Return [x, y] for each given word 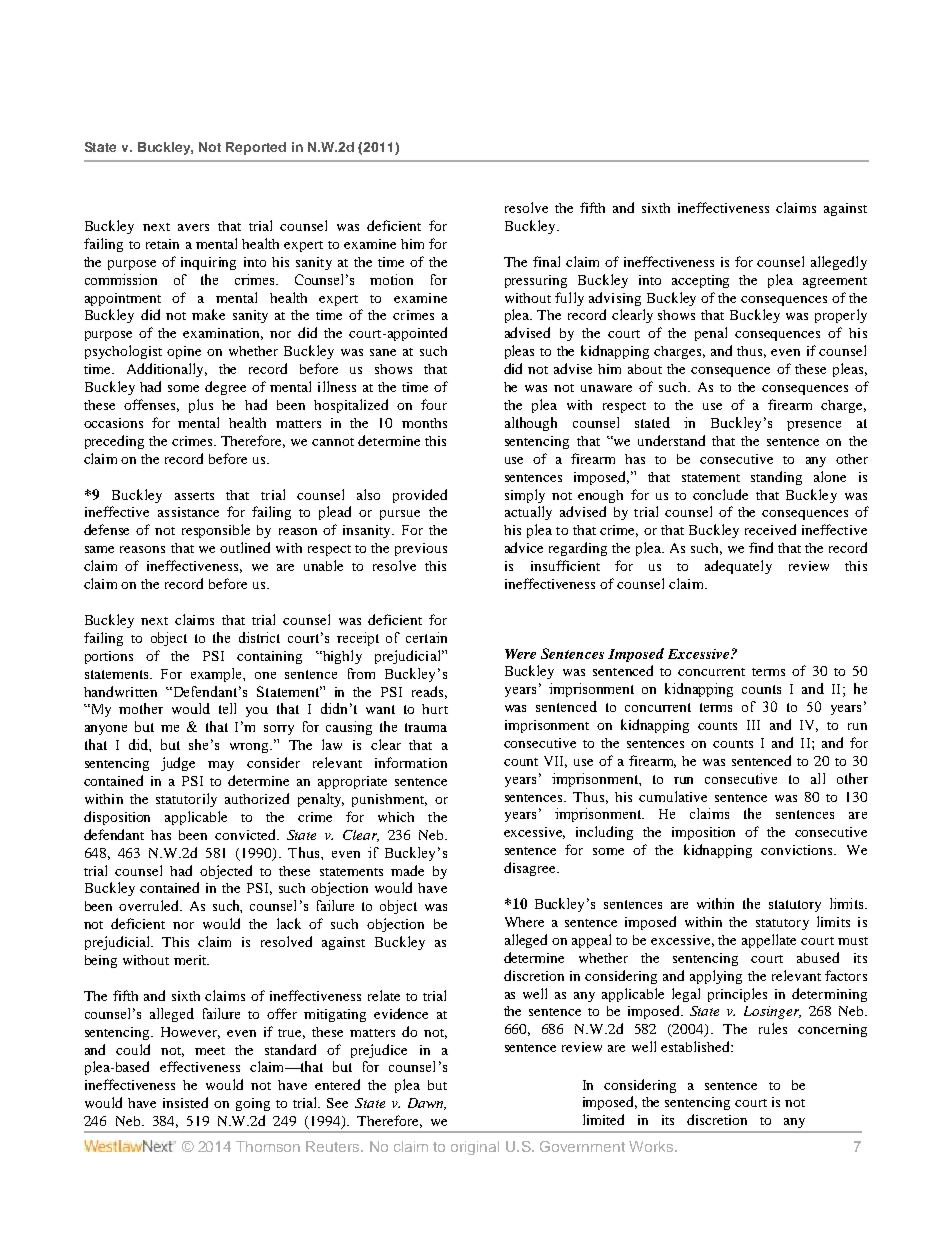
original [475, 1148]
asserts [194, 496]
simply [525, 496]
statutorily [186, 800]
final [546, 261]
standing [776, 478]
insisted [185, 1102]
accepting [700, 281]
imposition [703, 833]
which [396, 817]
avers [193, 227]
